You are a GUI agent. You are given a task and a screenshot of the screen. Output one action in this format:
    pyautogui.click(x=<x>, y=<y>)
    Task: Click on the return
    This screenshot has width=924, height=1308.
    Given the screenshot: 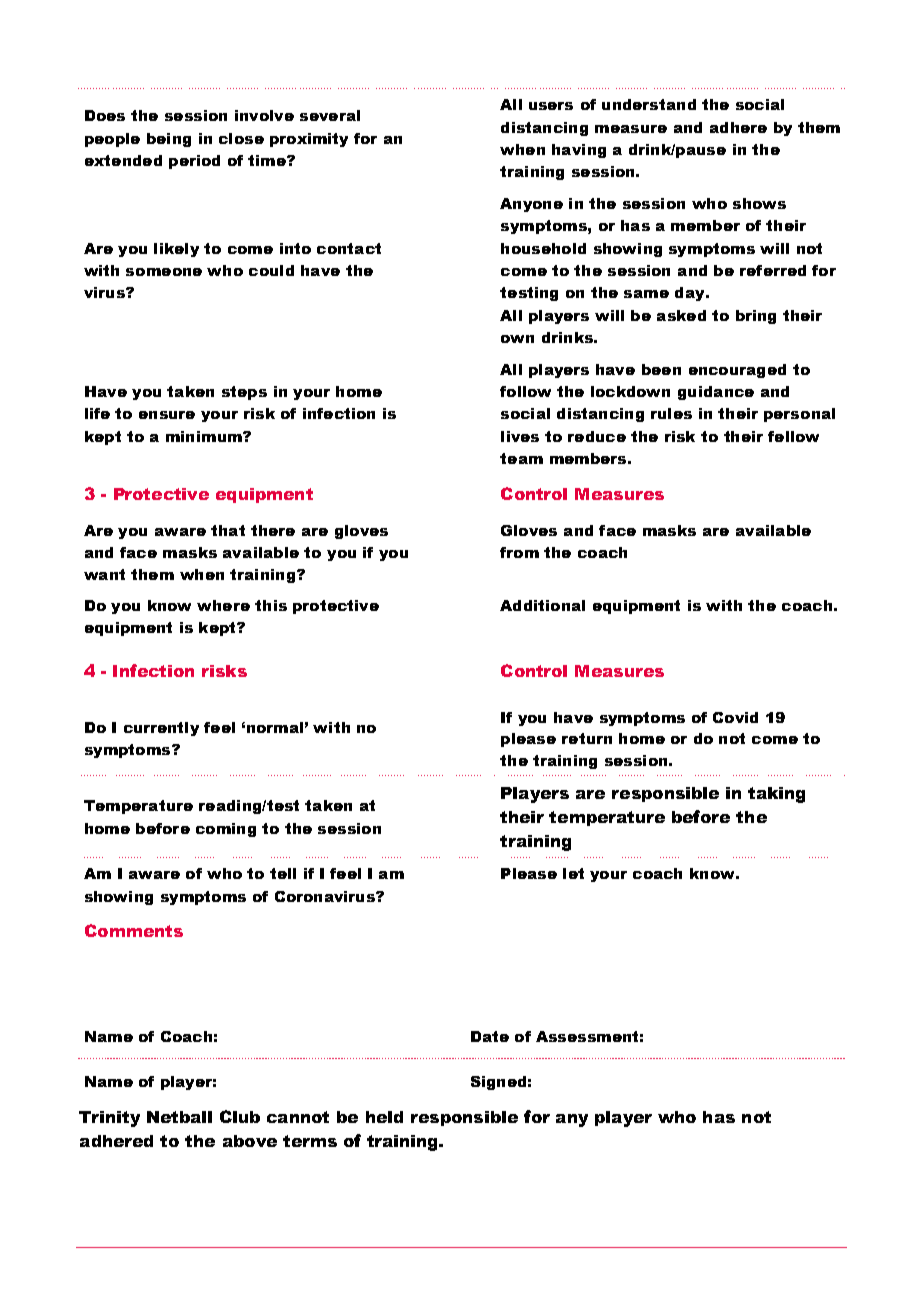 What is the action you would take?
    pyautogui.click(x=587, y=738)
